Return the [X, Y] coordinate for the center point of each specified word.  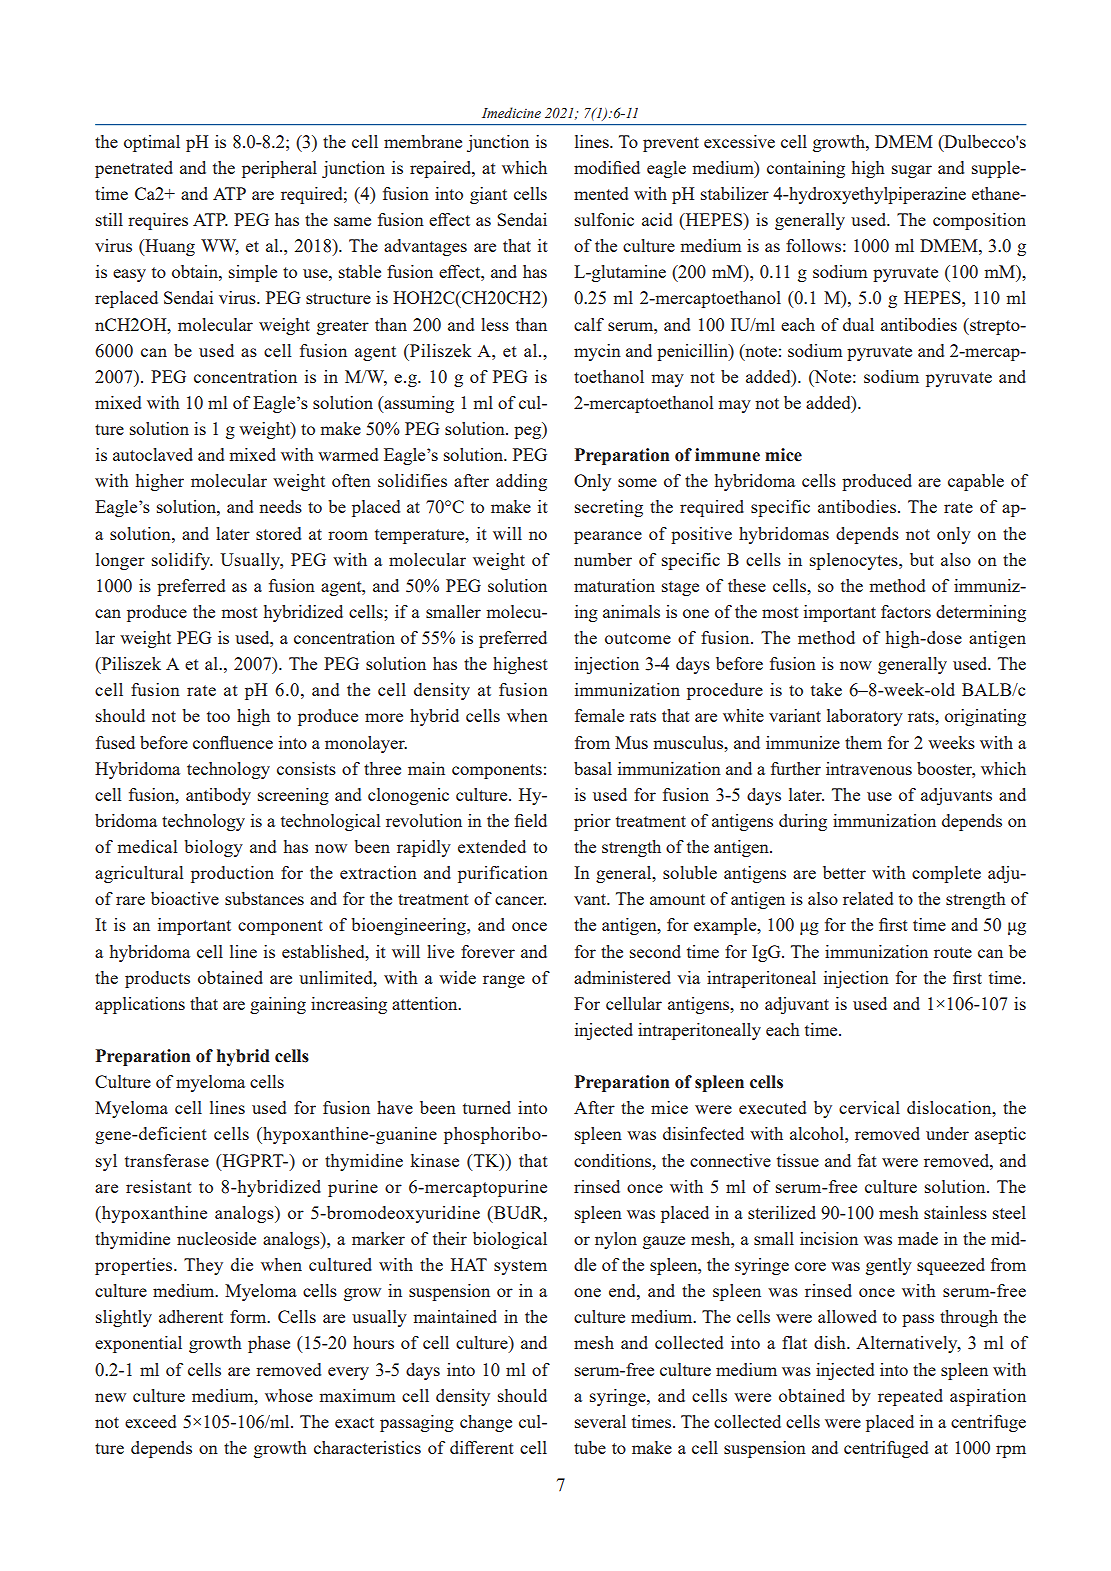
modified [607, 167]
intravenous [869, 768]
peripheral [279, 169]
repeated [910, 1397]
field [530, 820]
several [600, 1421]
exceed [150, 1421]
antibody [218, 796]
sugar [912, 171]
